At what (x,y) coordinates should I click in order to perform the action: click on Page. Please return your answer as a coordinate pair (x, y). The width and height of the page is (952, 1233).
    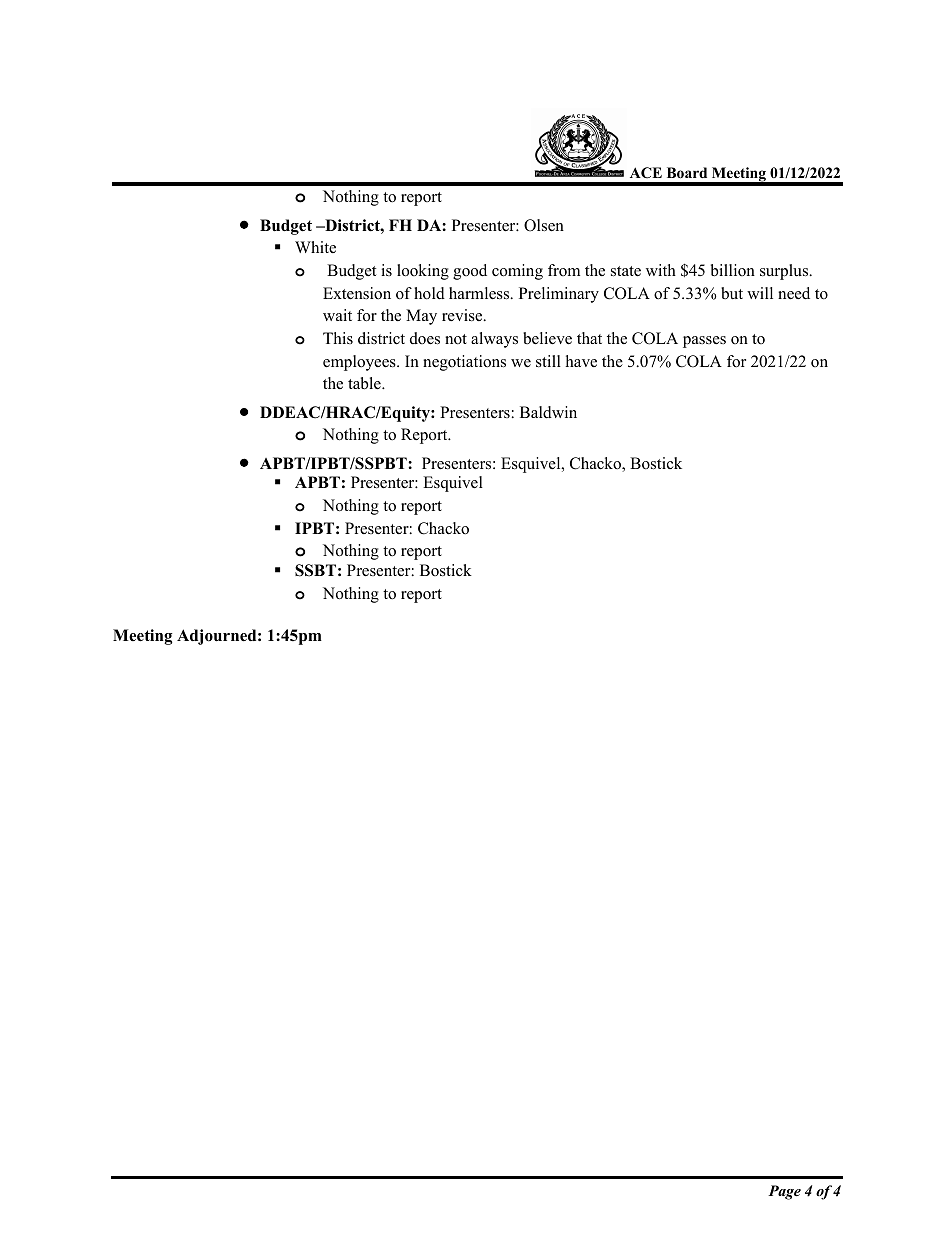
    Looking at the image, I should click on (784, 1192).
